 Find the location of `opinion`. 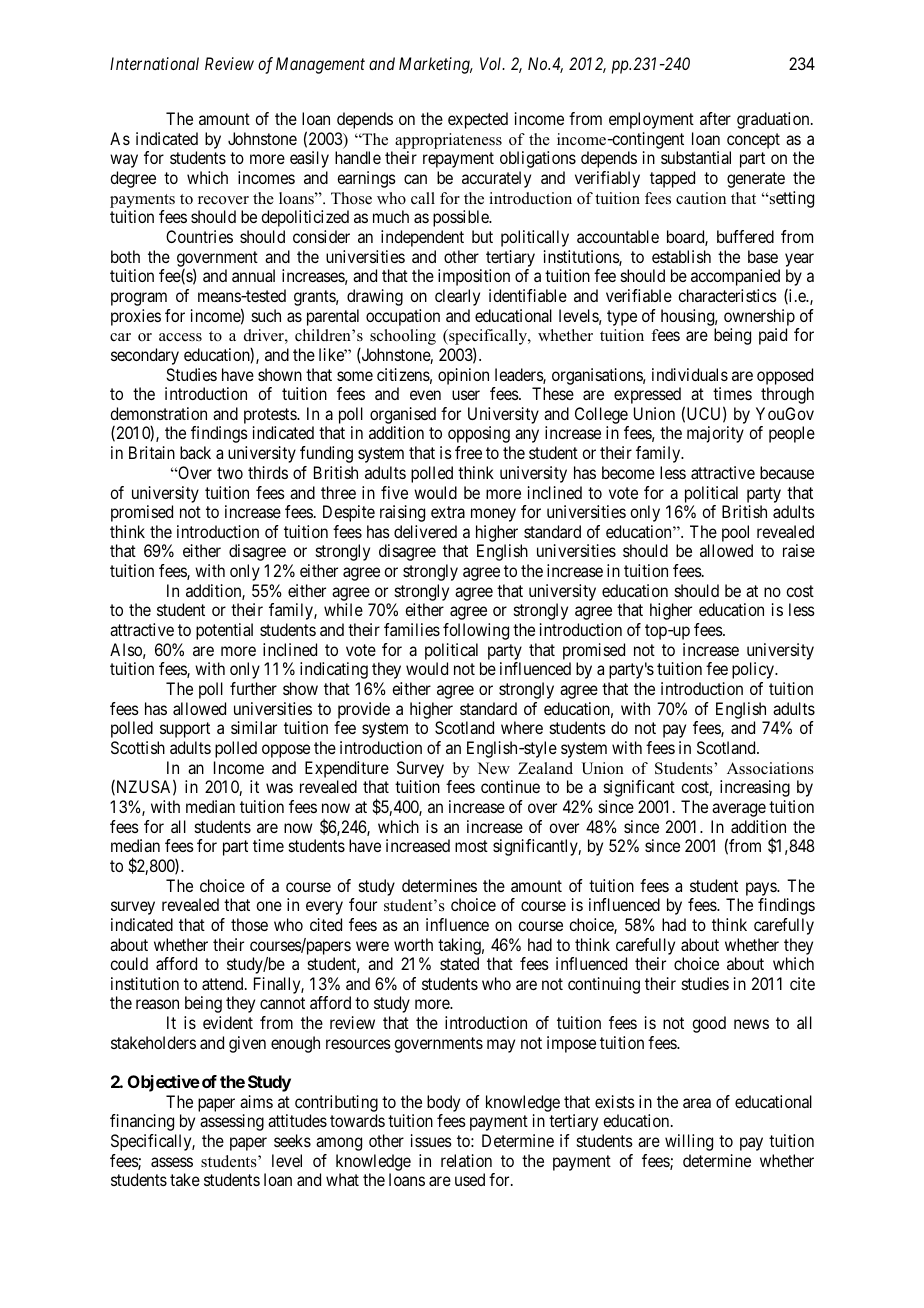

opinion is located at coordinates (463, 376).
